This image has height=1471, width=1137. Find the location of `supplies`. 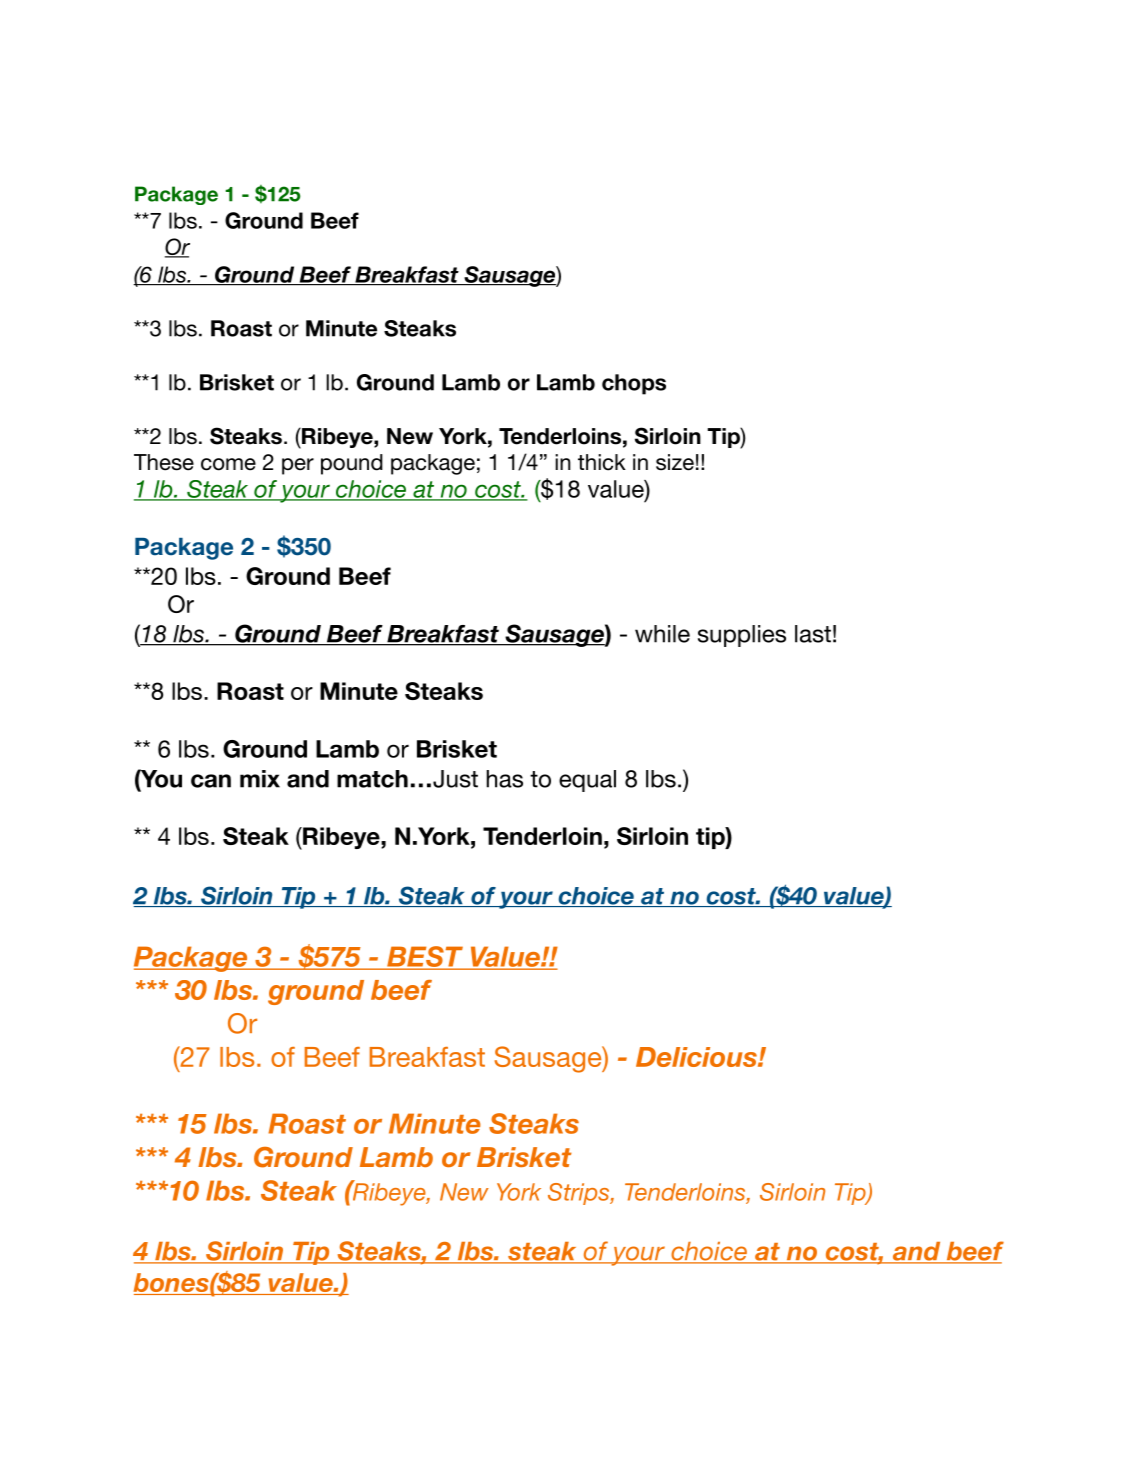

supplies is located at coordinates (742, 636).
